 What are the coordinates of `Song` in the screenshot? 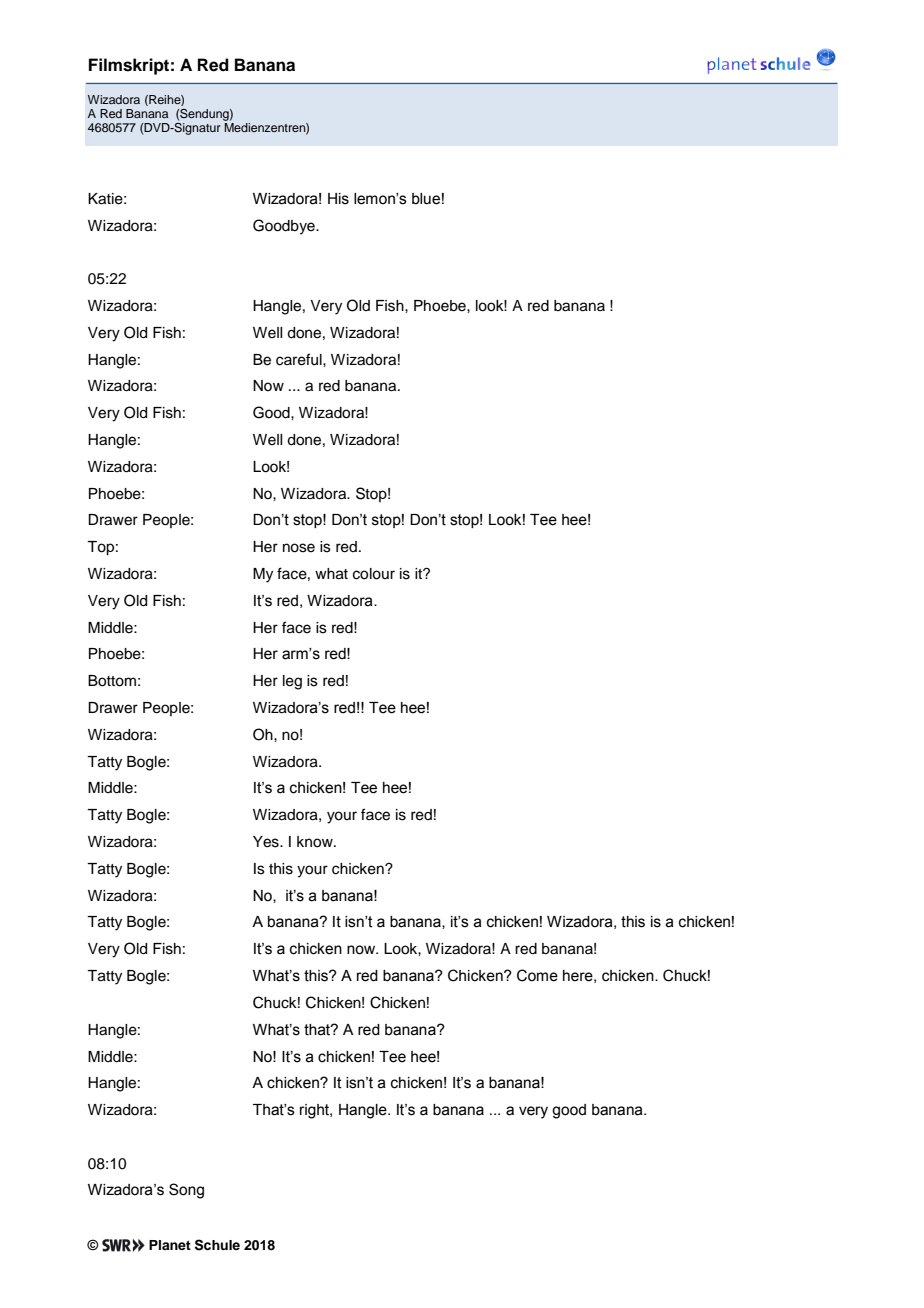 It's located at (186, 1191).
